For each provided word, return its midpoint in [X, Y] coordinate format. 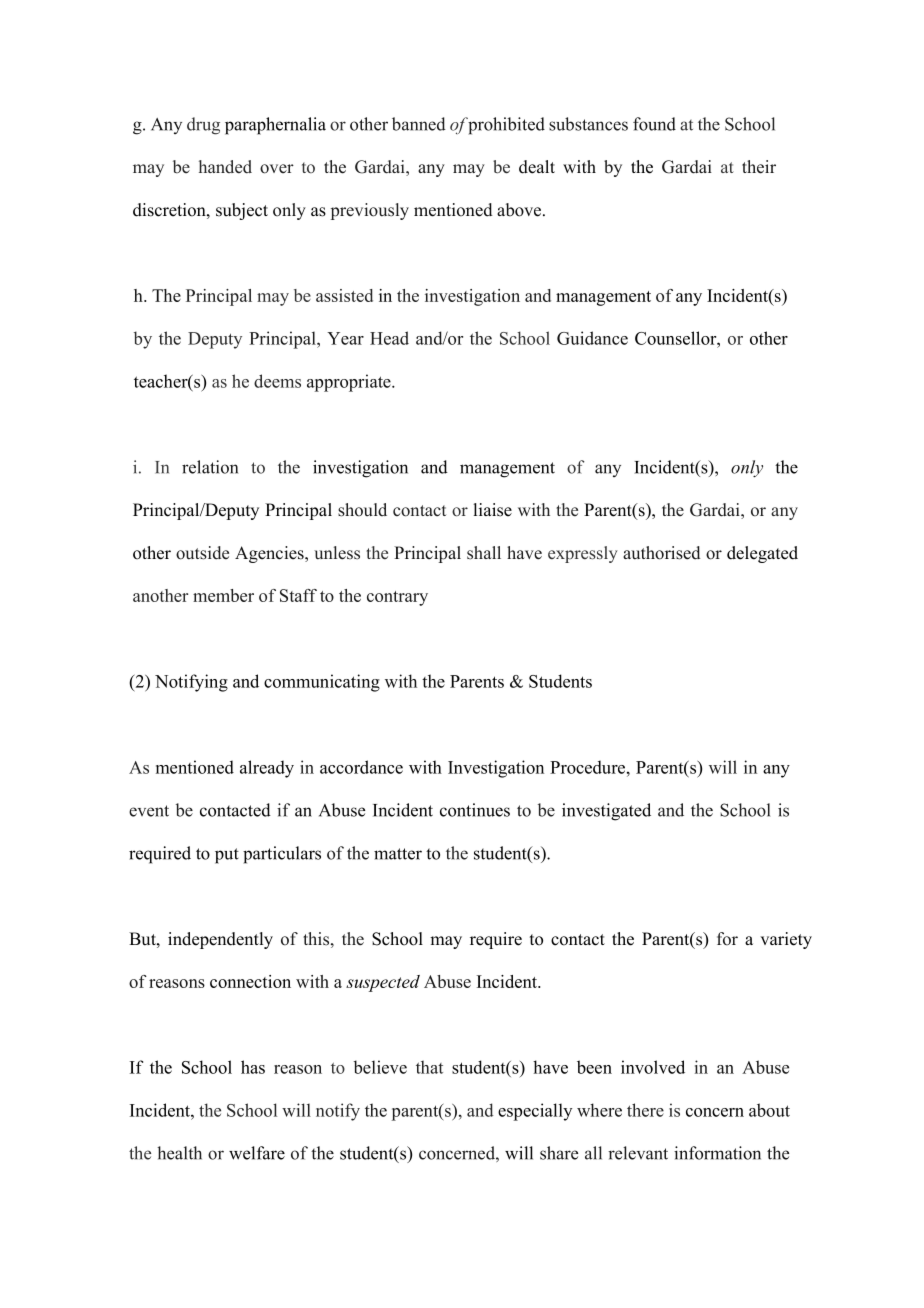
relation [210, 467]
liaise [492, 510]
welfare [257, 1153]
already [267, 769]
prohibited [506, 126]
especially [535, 1112]
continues [475, 810]
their [759, 167]
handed [225, 167]
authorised [661, 553]
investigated [606, 812]
